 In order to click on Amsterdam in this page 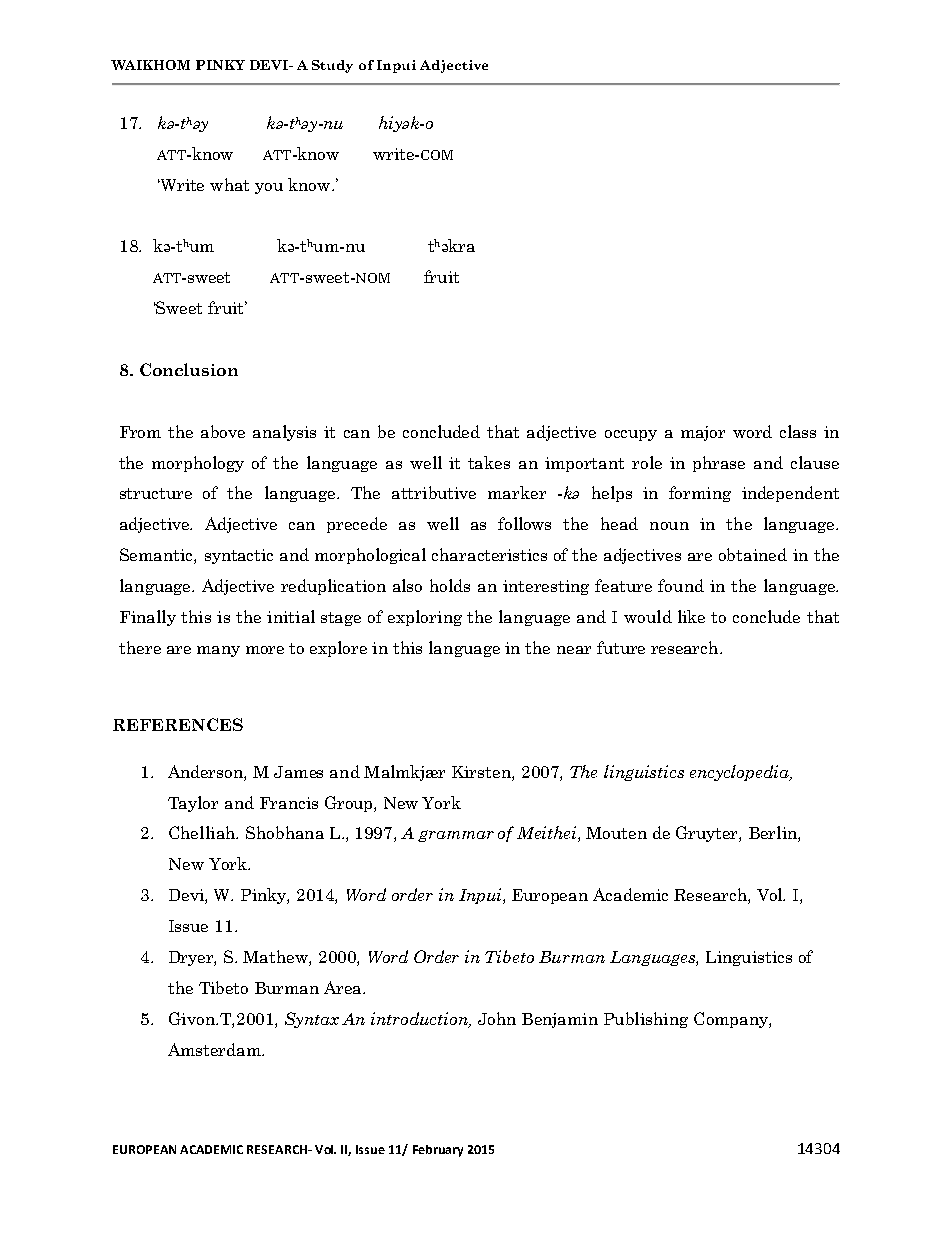, I will do `click(215, 1049)`.
